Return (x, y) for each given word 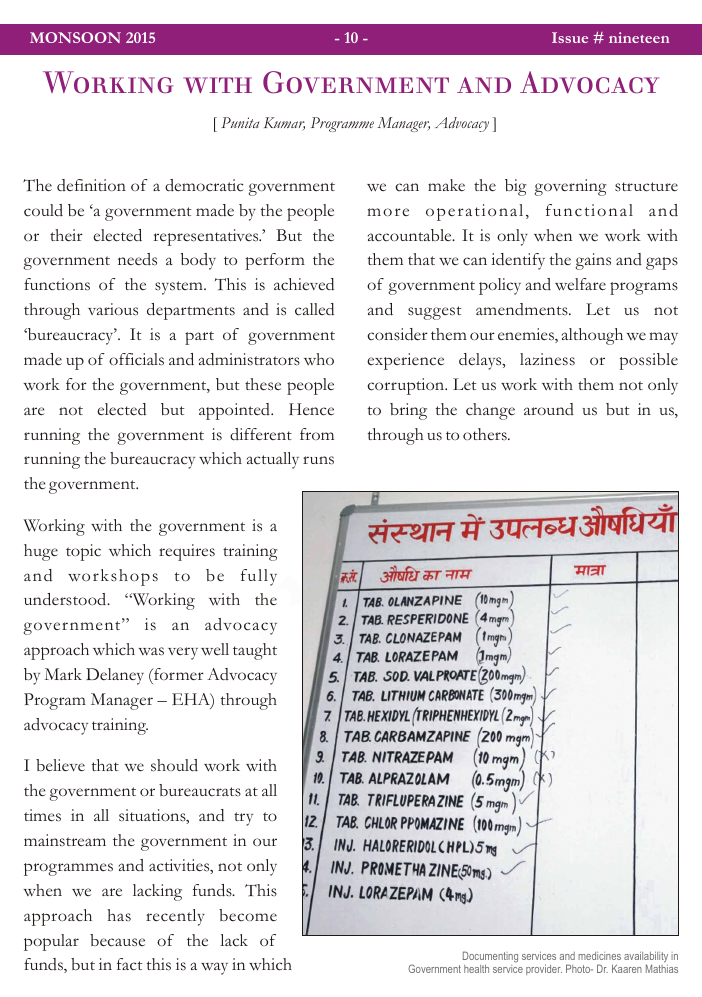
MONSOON (75, 37)
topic (83, 552)
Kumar (284, 124)
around (549, 409)
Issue (570, 37)
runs (318, 460)
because (117, 940)
